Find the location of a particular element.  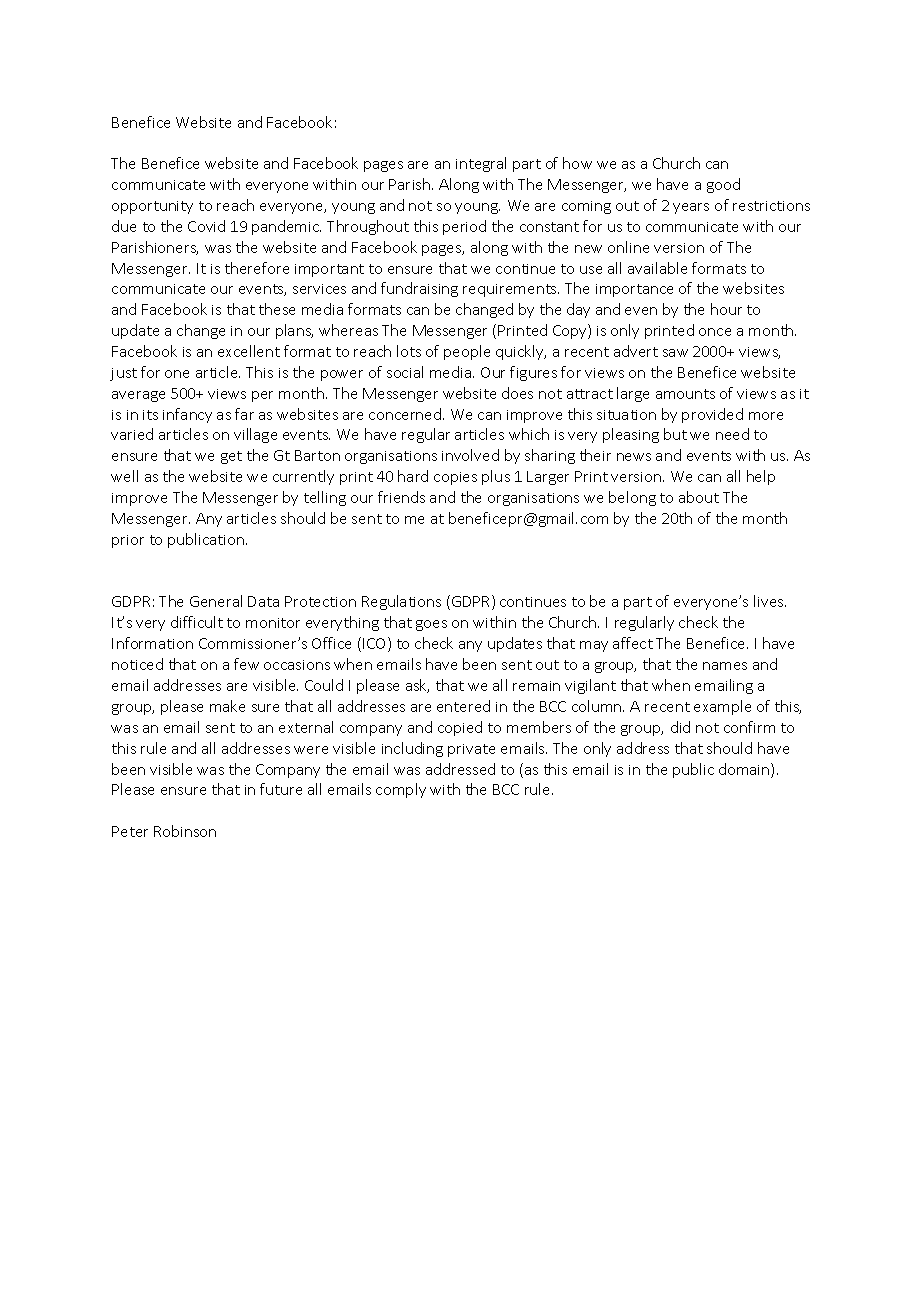

lives is located at coordinates (770, 601).
